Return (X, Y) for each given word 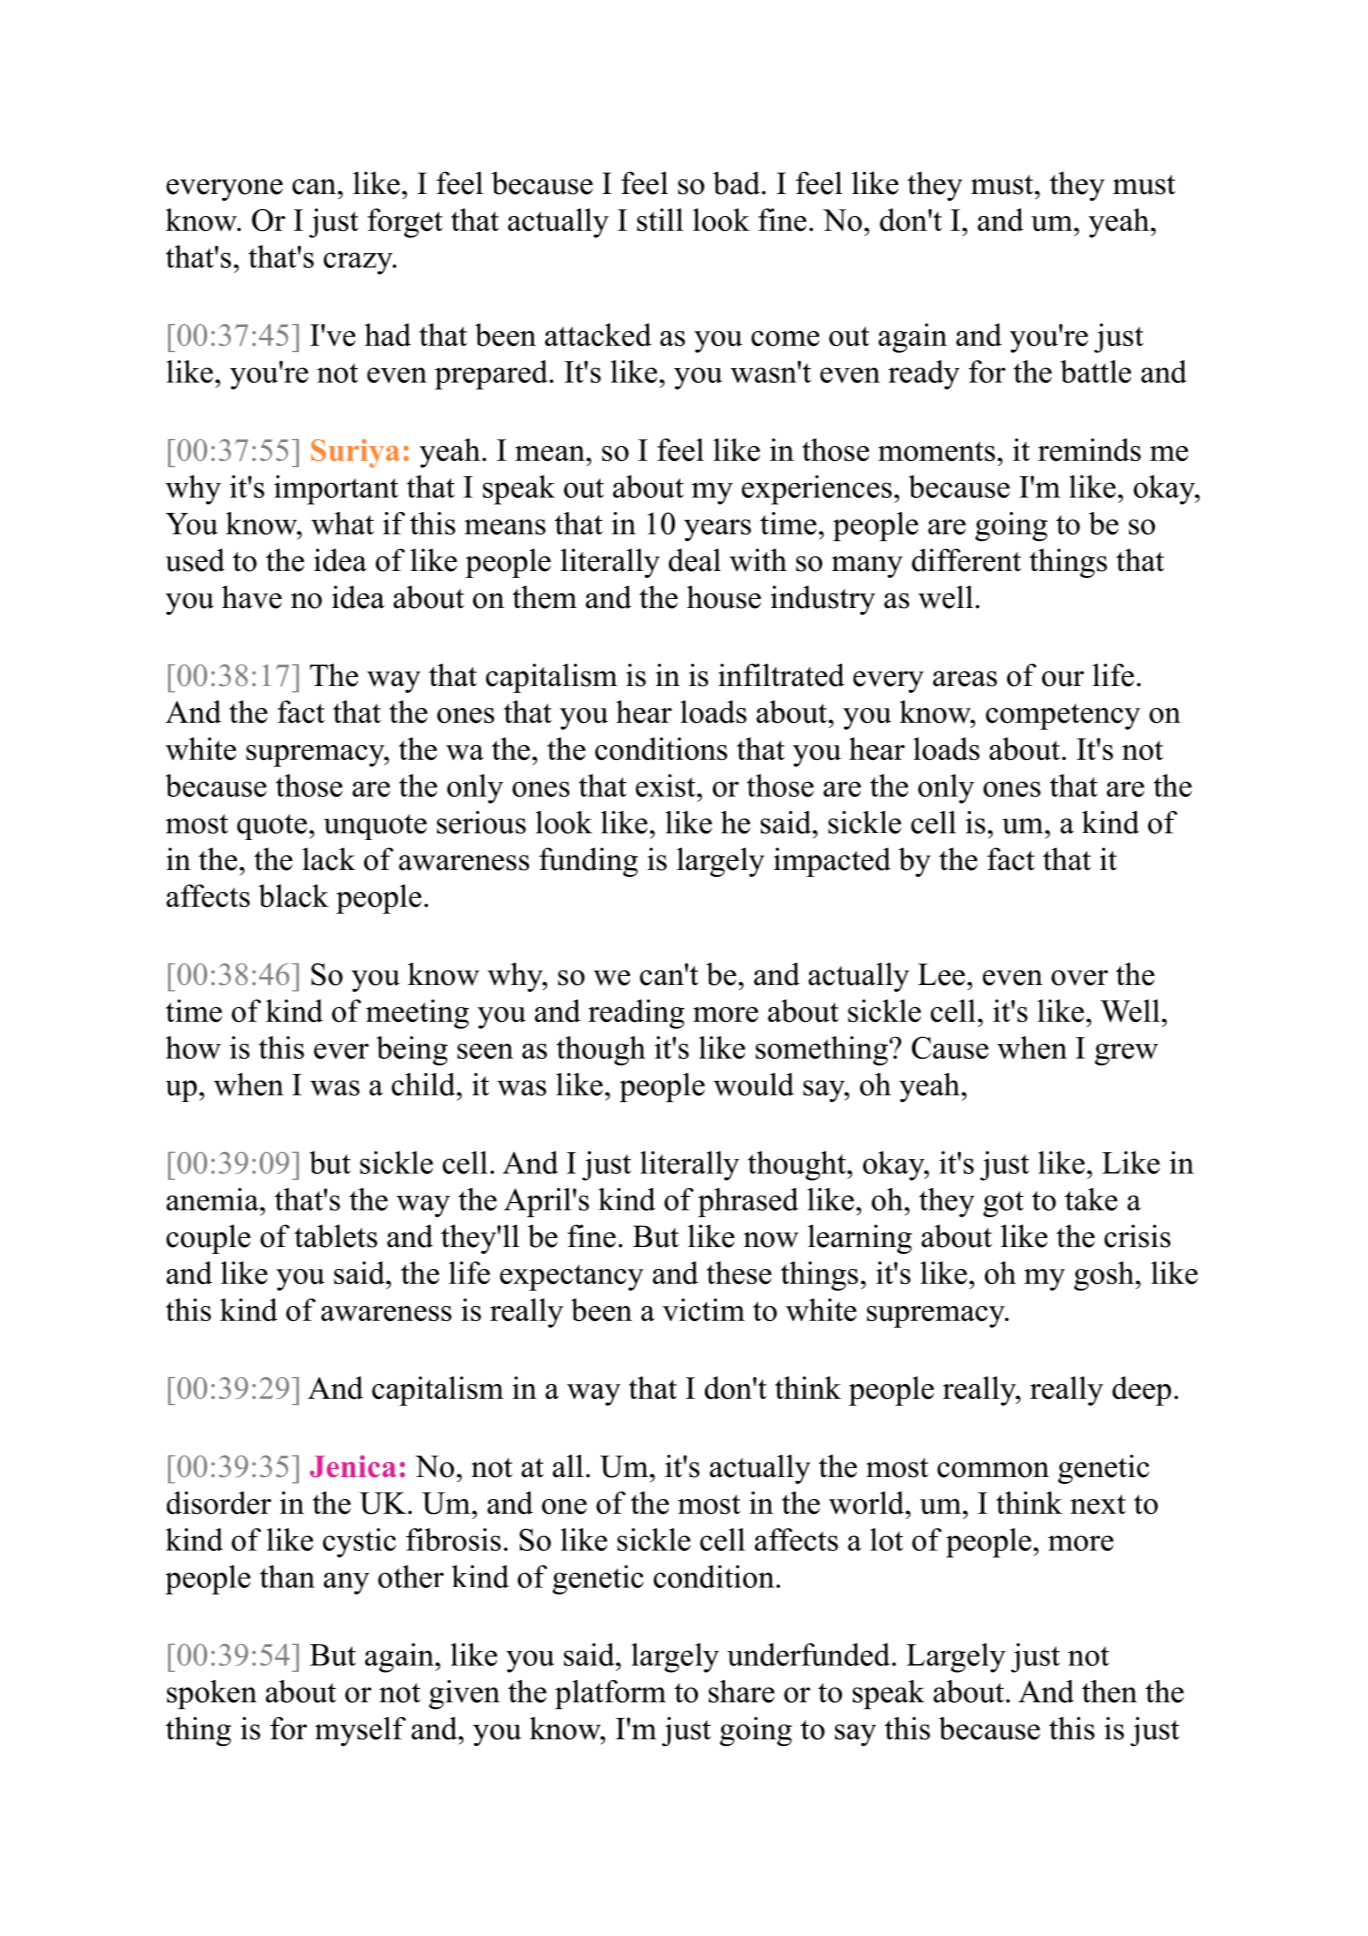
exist (667, 785)
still (660, 219)
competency (1063, 716)
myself (360, 1731)
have (252, 597)
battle (1096, 371)
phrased (748, 1202)
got (1003, 1204)
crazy (359, 263)
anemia (213, 1199)
